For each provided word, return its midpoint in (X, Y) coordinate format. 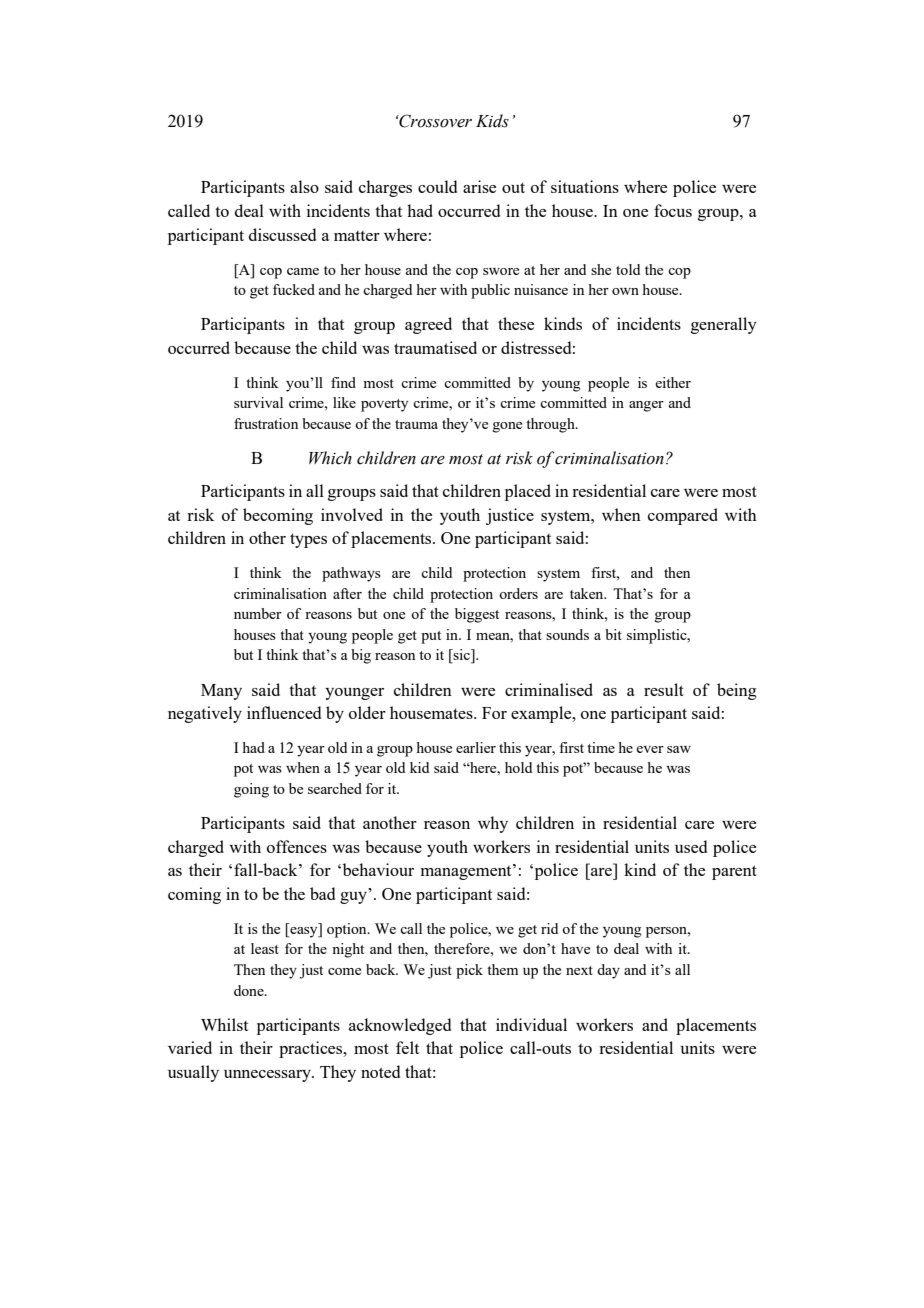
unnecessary (268, 1076)
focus (673, 210)
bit (613, 634)
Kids (492, 121)
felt (407, 1047)
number (258, 613)
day (608, 971)
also (304, 186)
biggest (477, 615)
